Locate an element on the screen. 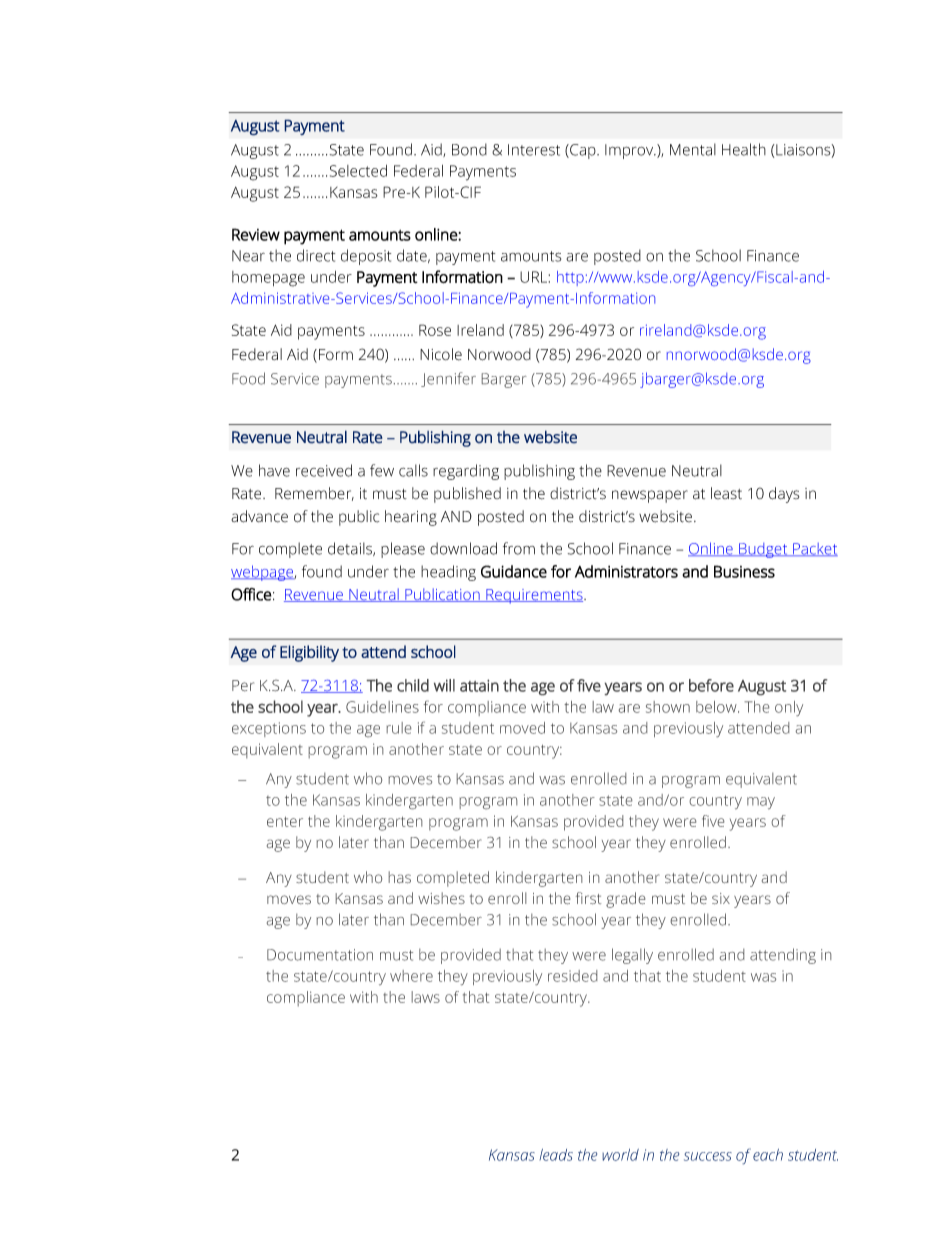 The image size is (952, 1233). may is located at coordinates (761, 803).
